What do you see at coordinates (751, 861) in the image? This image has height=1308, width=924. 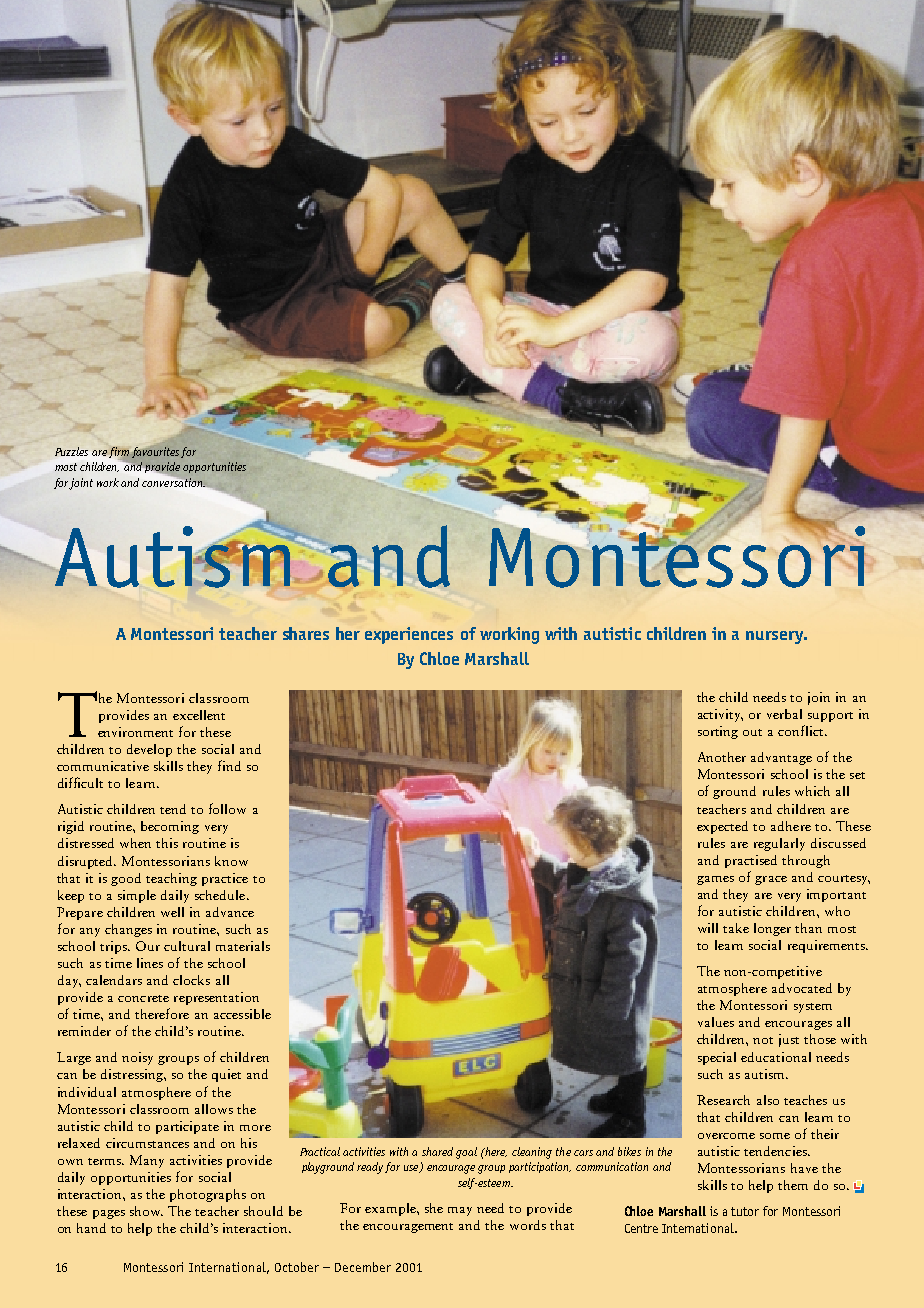 I see `practised` at bounding box center [751, 861].
